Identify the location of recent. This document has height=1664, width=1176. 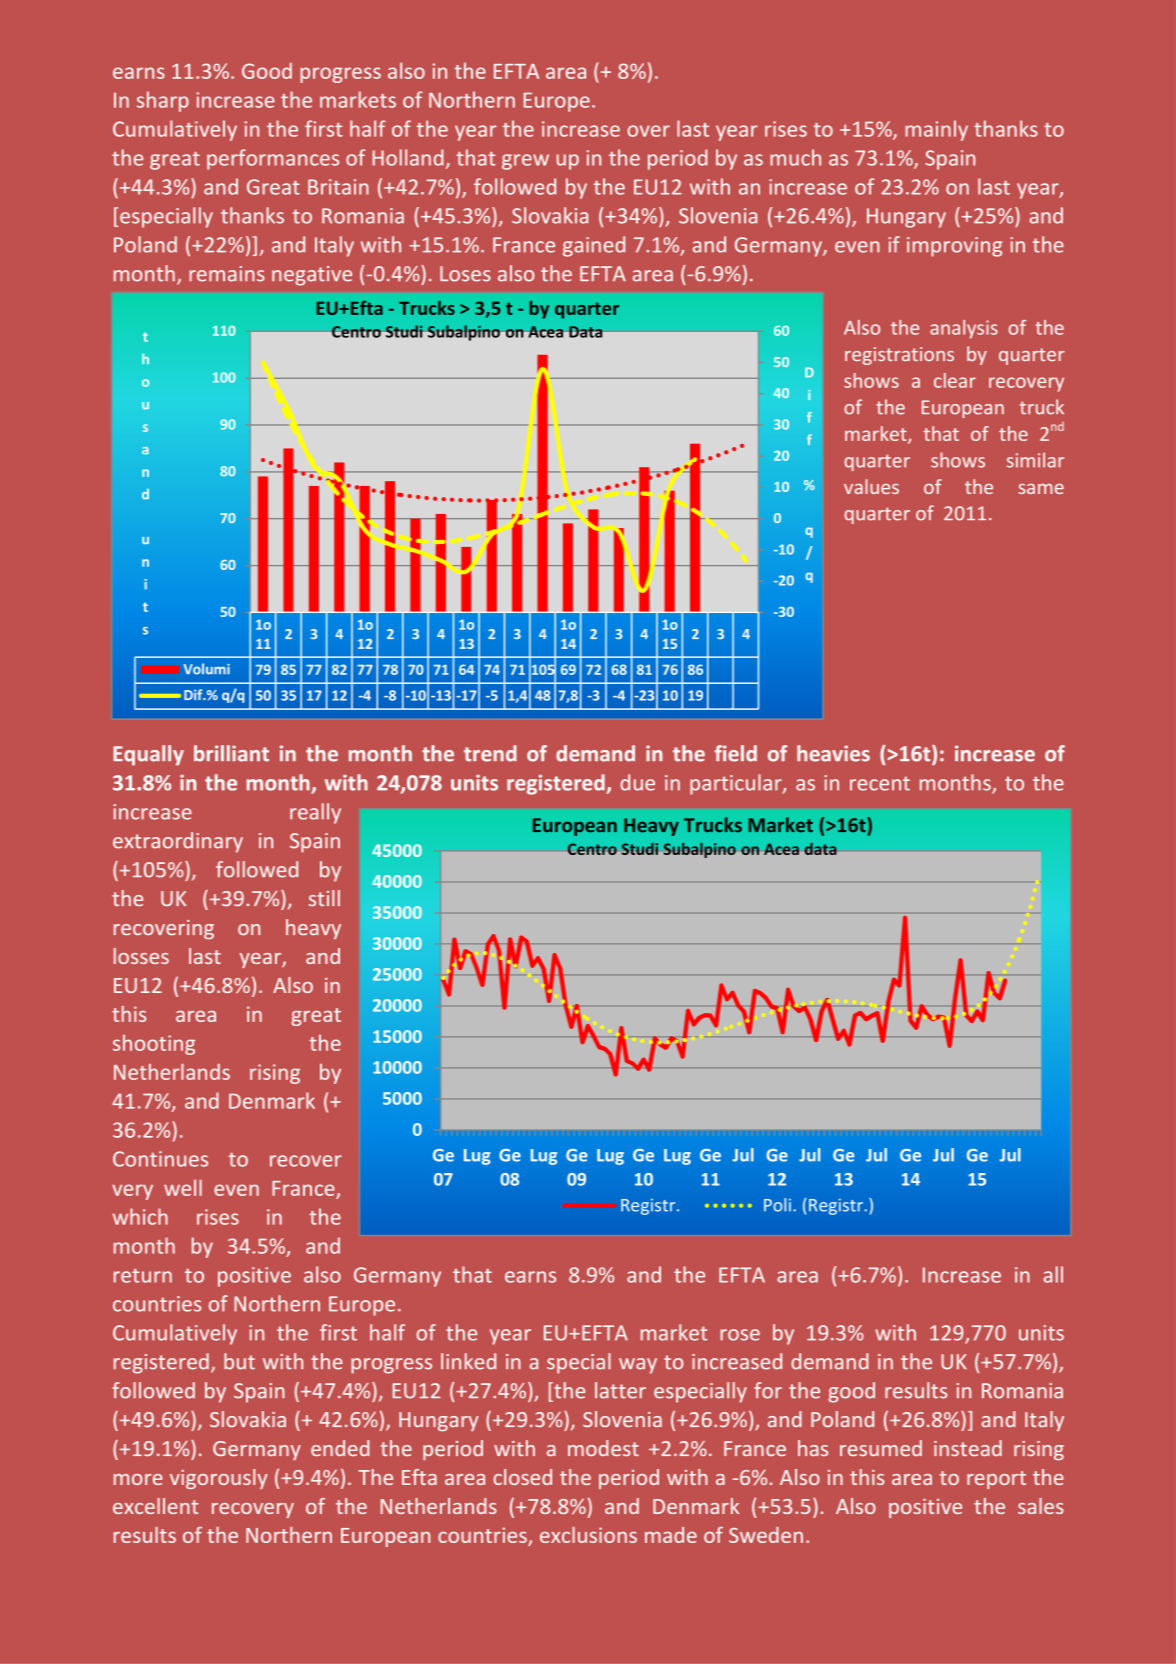
(880, 783).
